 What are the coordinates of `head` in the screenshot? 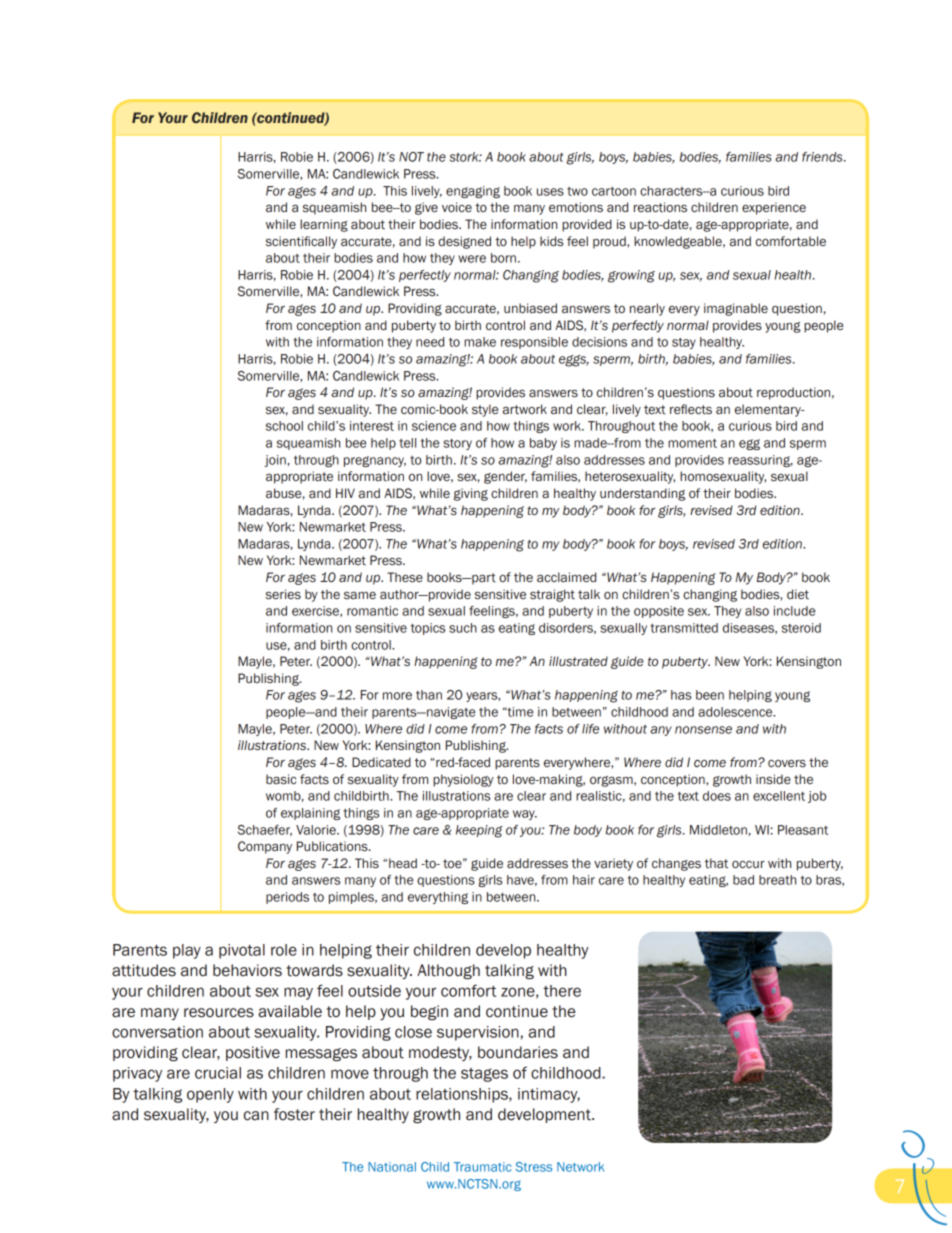 It's located at (403, 863).
